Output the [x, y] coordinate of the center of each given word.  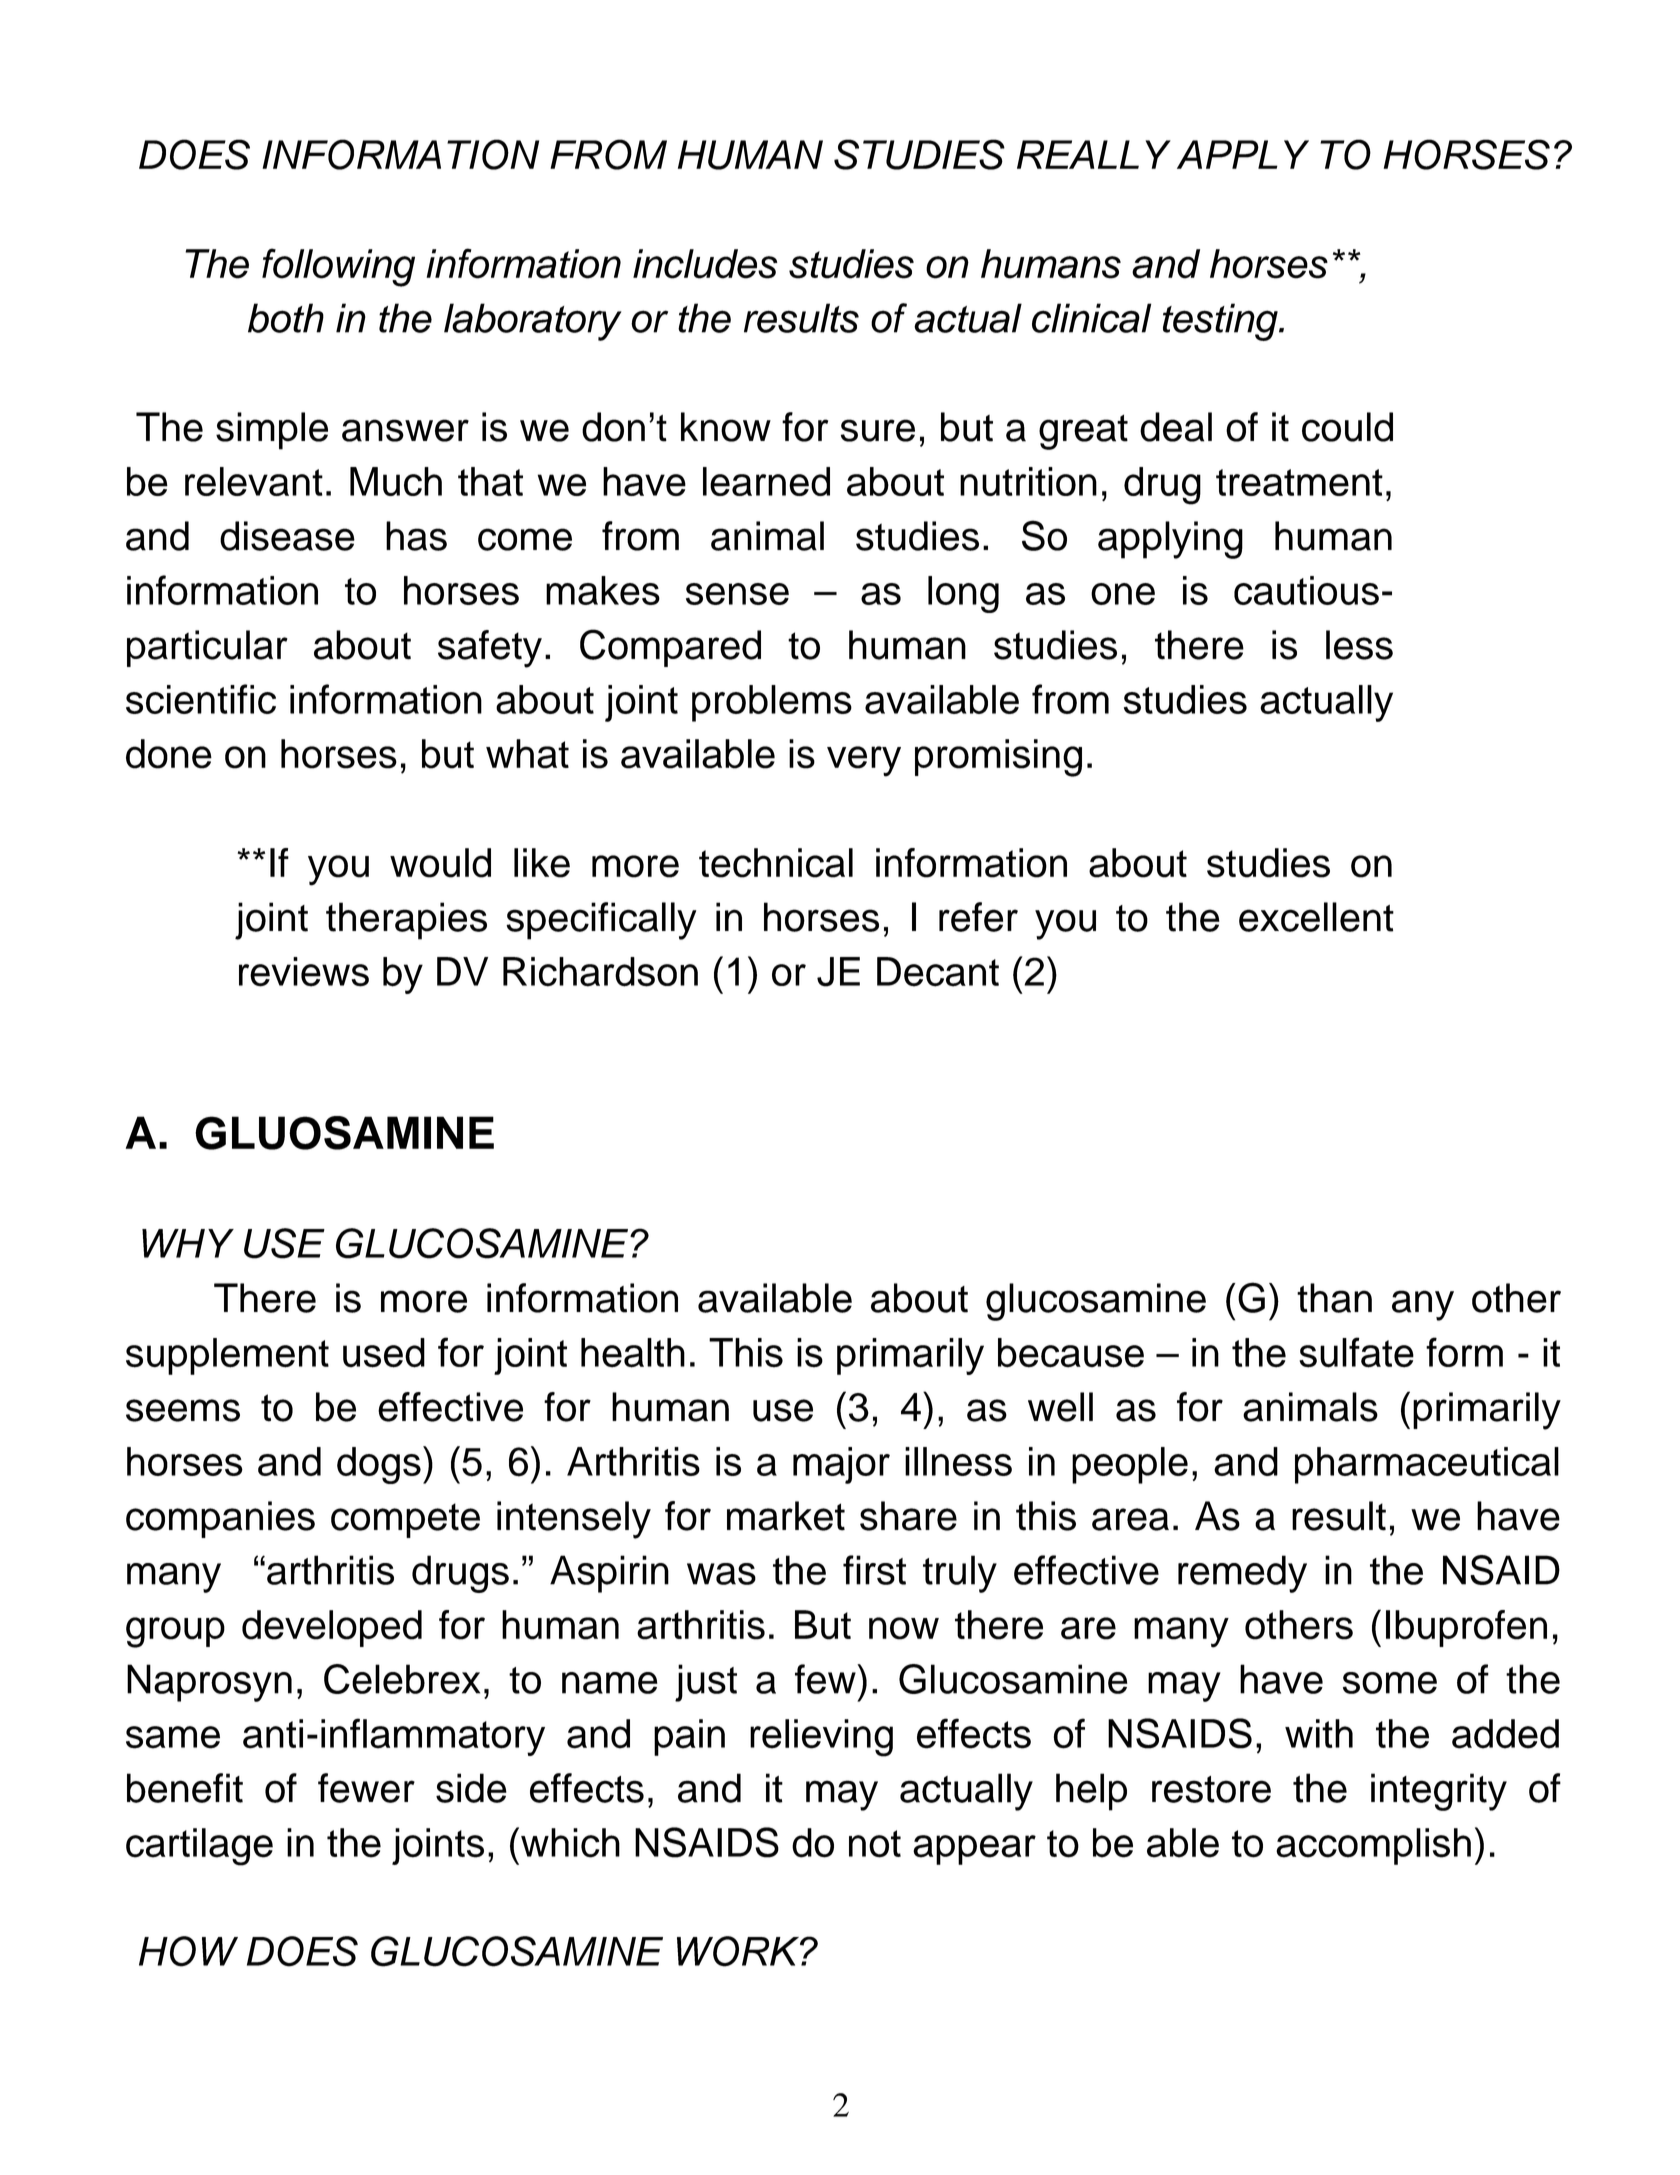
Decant [938, 972]
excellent [1316, 917]
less [1359, 645]
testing [1221, 322]
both [286, 318]
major [841, 1465]
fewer [366, 1788]
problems [772, 703]
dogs [379, 1465]
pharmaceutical [1427, 1465]
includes [705, 264]
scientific [201, 699]
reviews [304, 972]
